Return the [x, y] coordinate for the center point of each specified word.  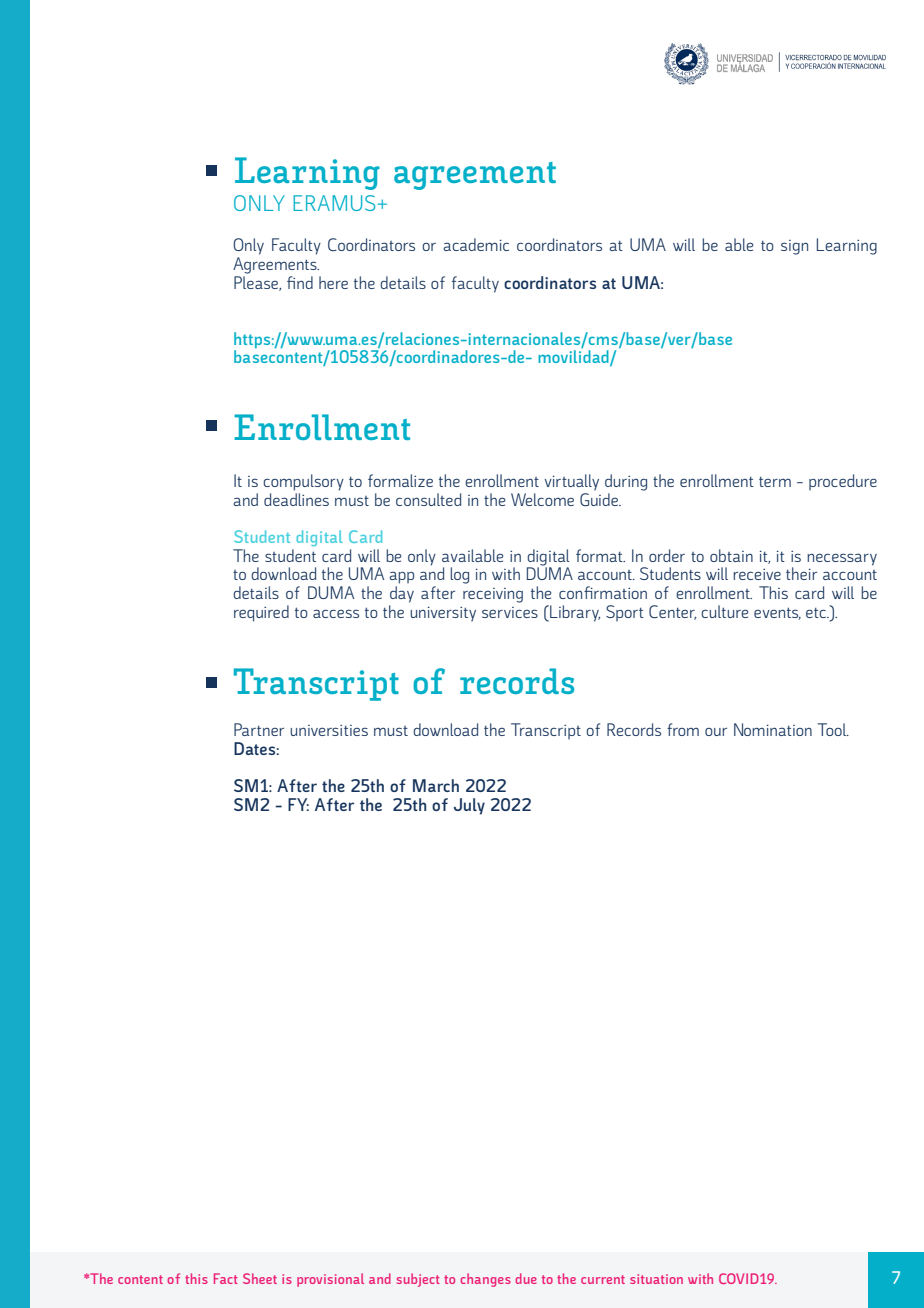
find [300, 282]
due [526, 1278]
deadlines [296, 499]
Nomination [773, 729]
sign [794, 247]
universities [329, 730]
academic [476, 244]
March [436, 785]
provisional [330, 1280]
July [469, 806]
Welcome [542, 499]
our [716, 732]
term [775, 482]
